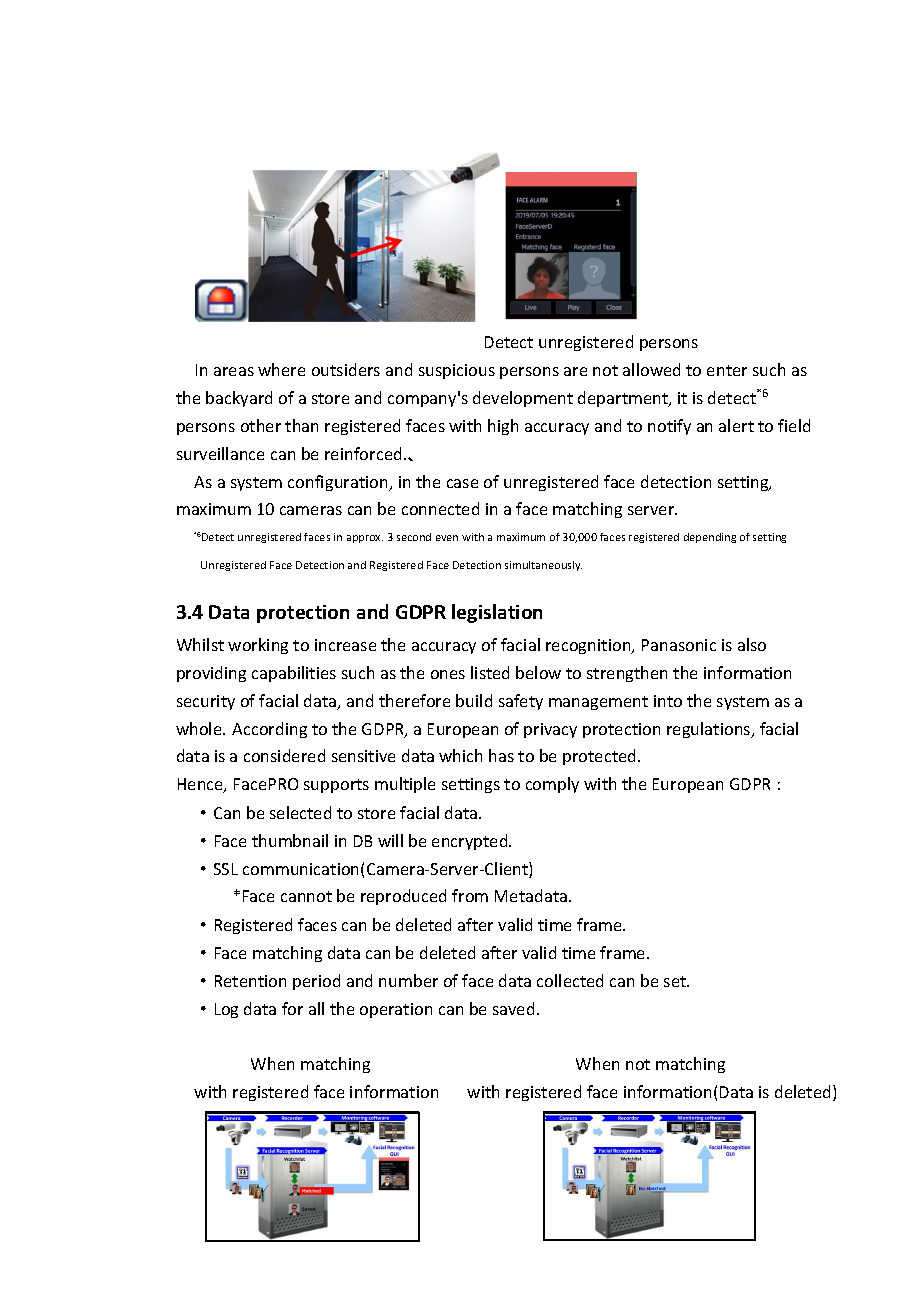 This screenshot has width=924, height=1308. What do you see at coordinates (290, 840) in the screenshot?
I see `thumbnail` at bounding box center [290, 840].
